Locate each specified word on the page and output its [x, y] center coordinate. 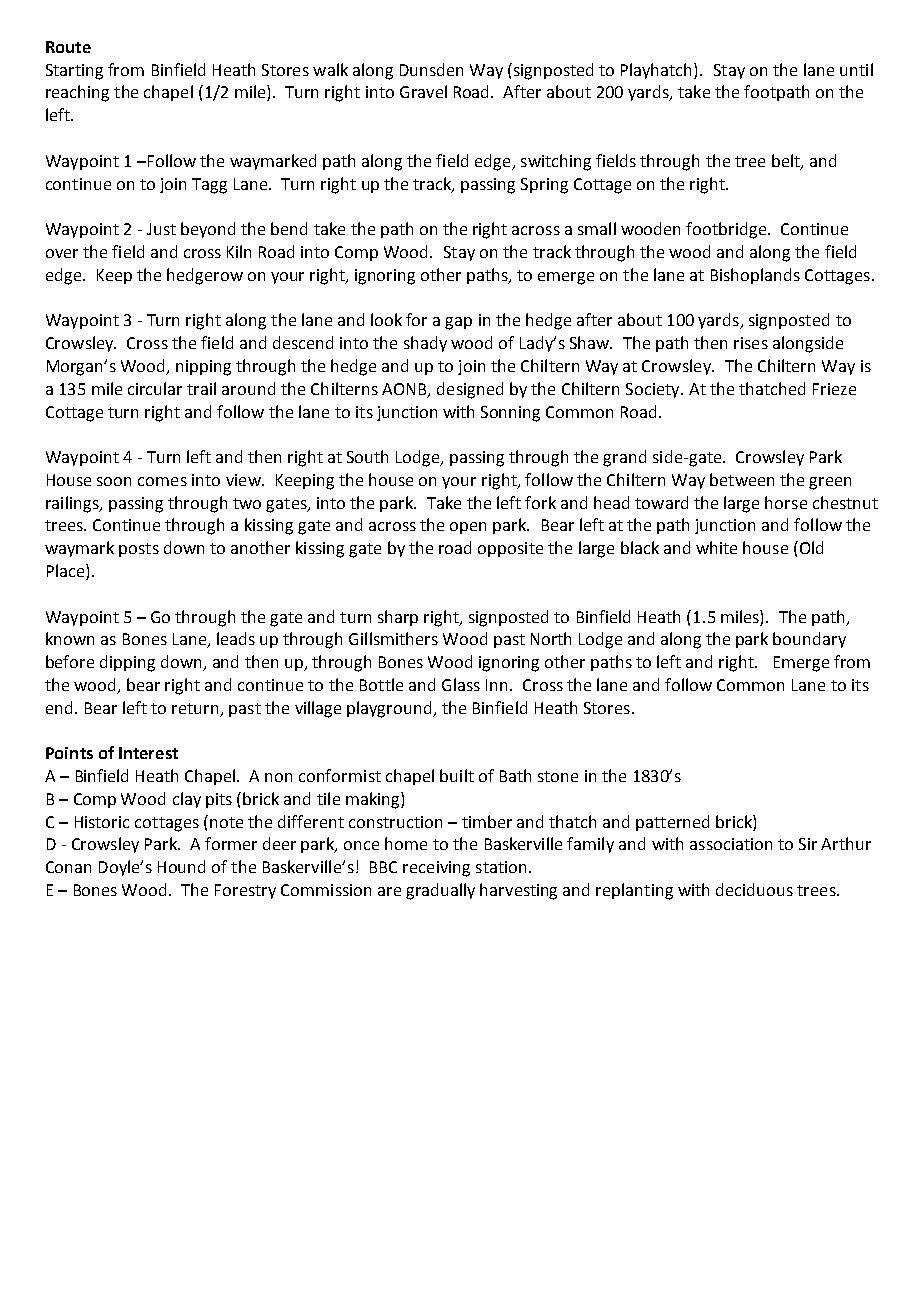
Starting [74, 72]
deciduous [754, 889]
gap [458, 323]
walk [330, 69]
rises [751, 343]
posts [139, 550]
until [856, 69]
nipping [203, 368]
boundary [809, 640]
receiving [436, 869]
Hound [181, 866]
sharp [398, 618]
